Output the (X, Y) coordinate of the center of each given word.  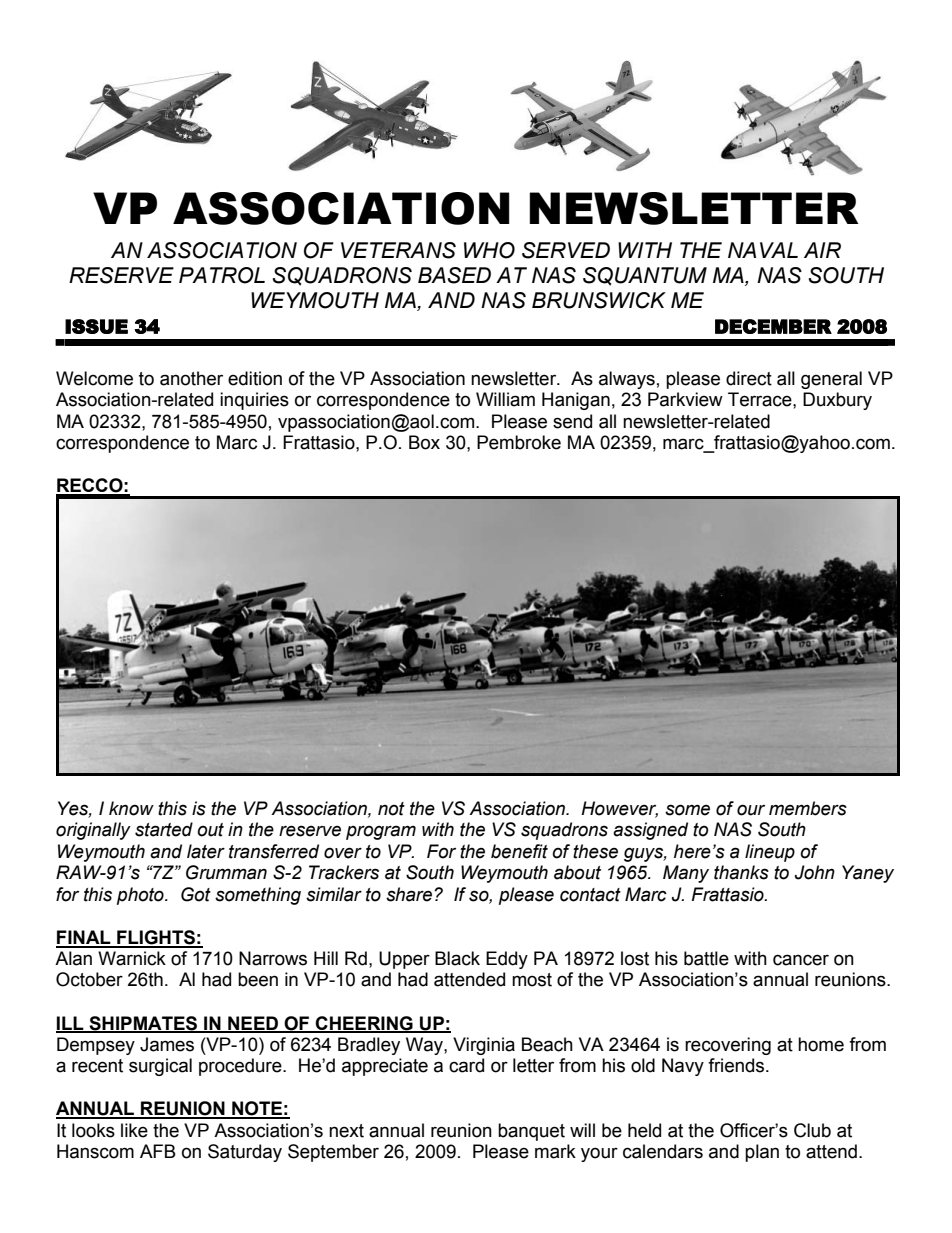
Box (424, 442)
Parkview (685, 399)
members (808, 808)
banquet (531, 1132)
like (134, 1130)
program (381, 832)
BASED (454, 275)
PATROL (222, 275)
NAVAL (763, 250)
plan (762, 1153)
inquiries (254, 401)
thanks (741, 872)
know (131, 808)
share (410, 894)
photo (141, 896)
